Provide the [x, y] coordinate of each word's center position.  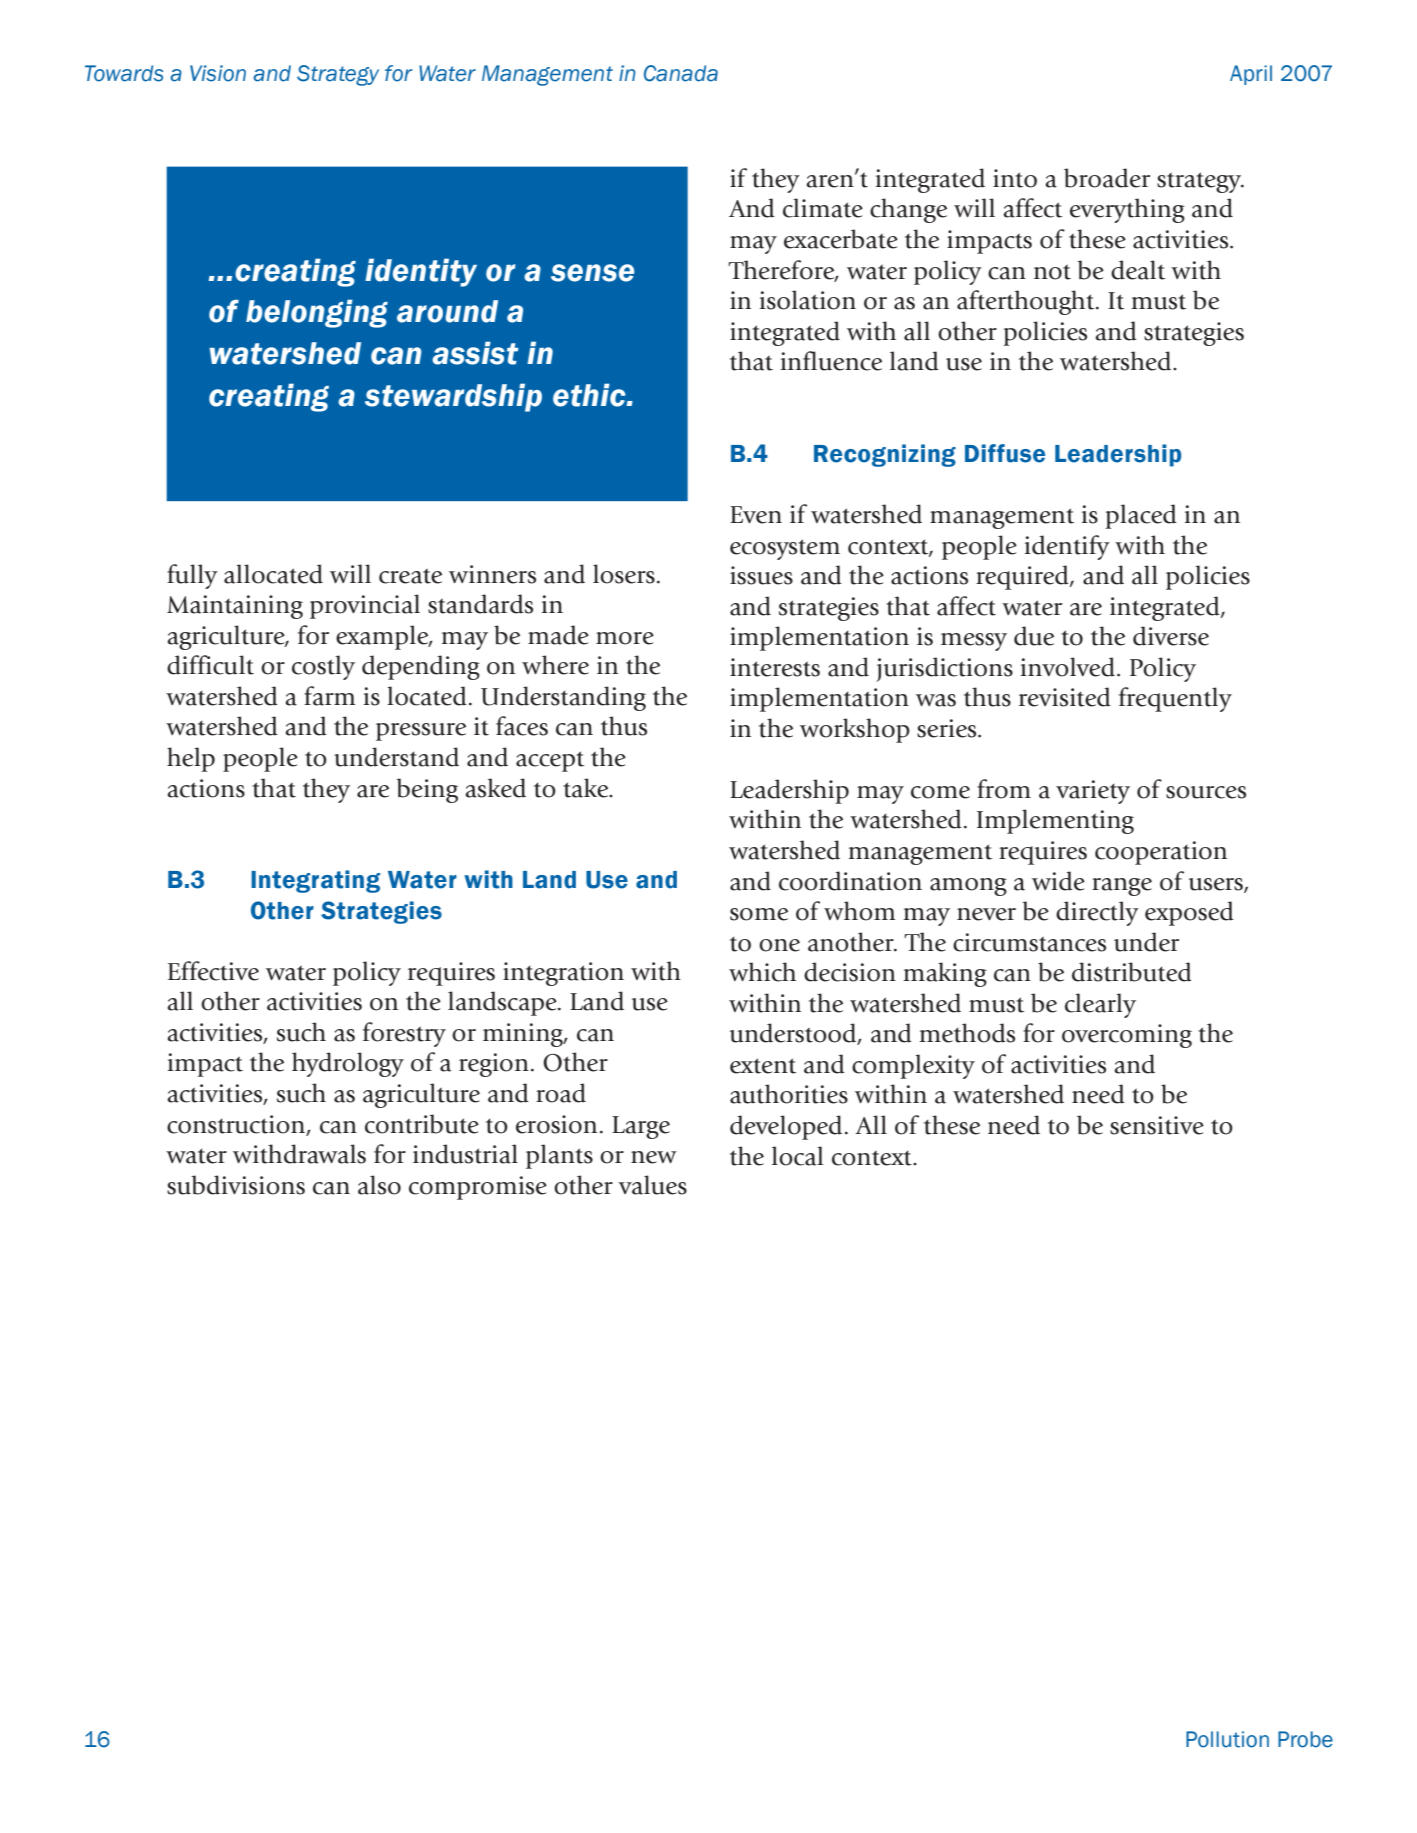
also [379, 1185]
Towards [124, 73]
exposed [1189, 913]
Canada [681, 73]
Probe [1305, 1739]
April [1251, 75]
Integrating [315, 881]
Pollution [1227, 1739]
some [759, 914]
